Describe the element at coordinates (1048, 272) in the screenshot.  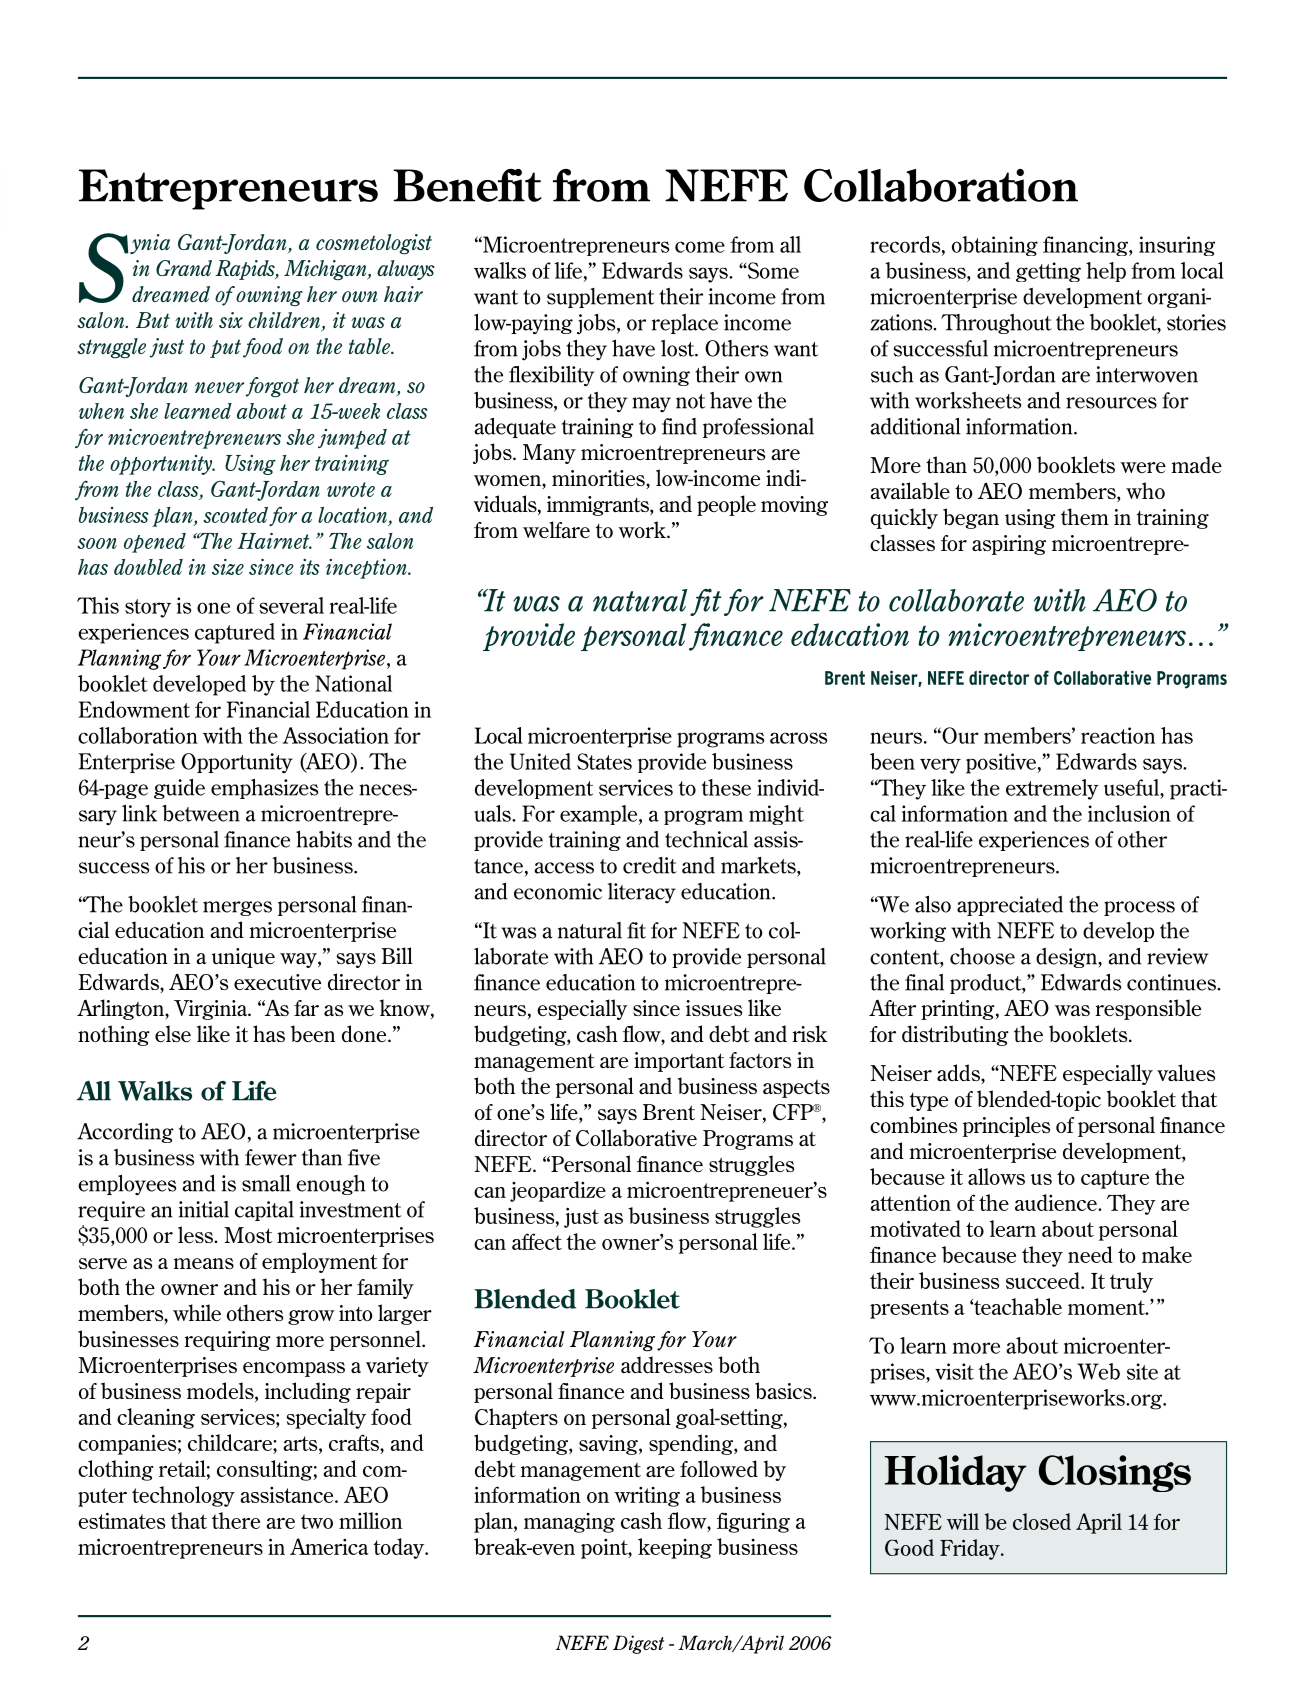
I see `getting` at that location.
